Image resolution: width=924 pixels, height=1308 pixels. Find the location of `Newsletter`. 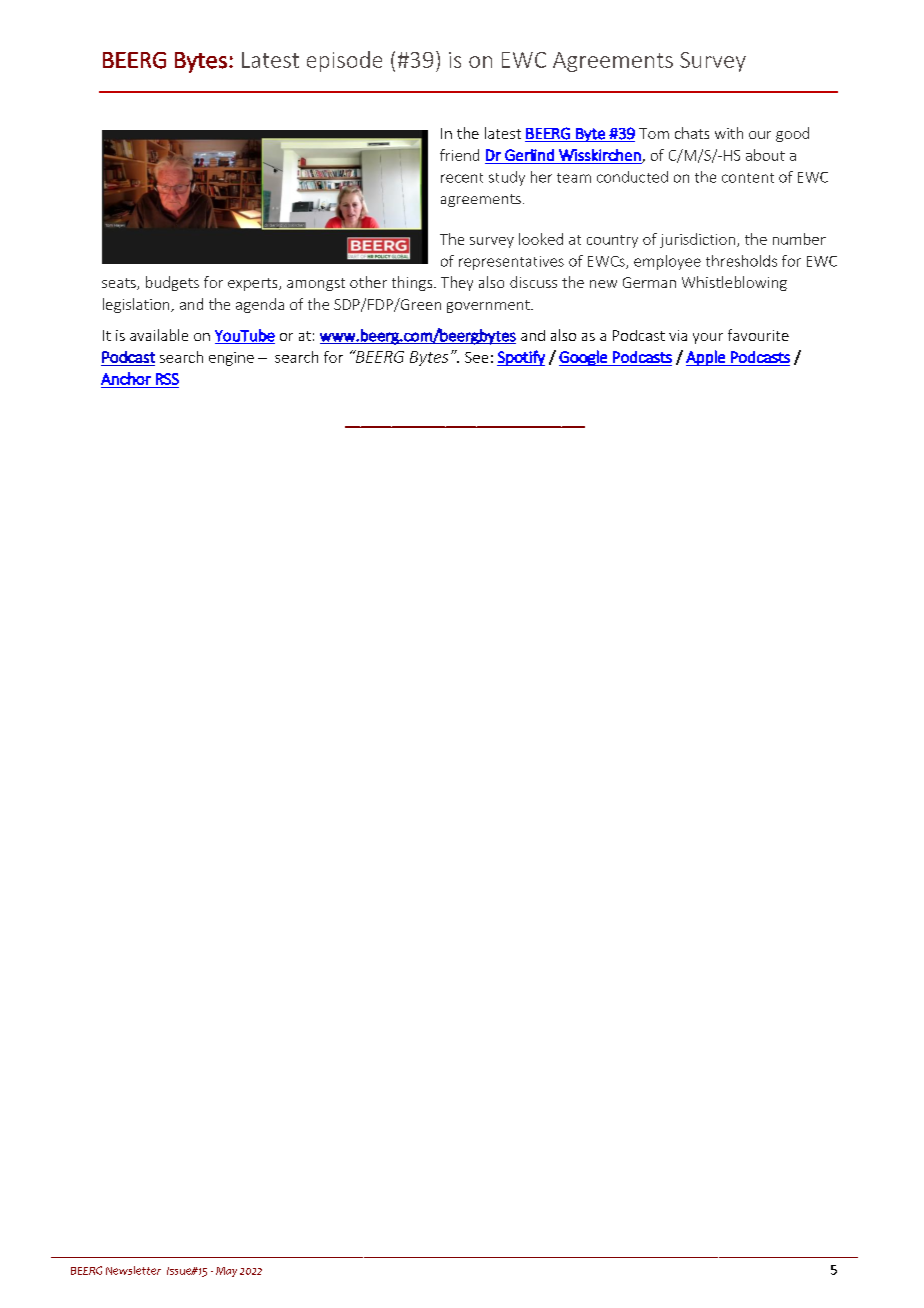

Newsletter is located at coordinates (133, 1270).
